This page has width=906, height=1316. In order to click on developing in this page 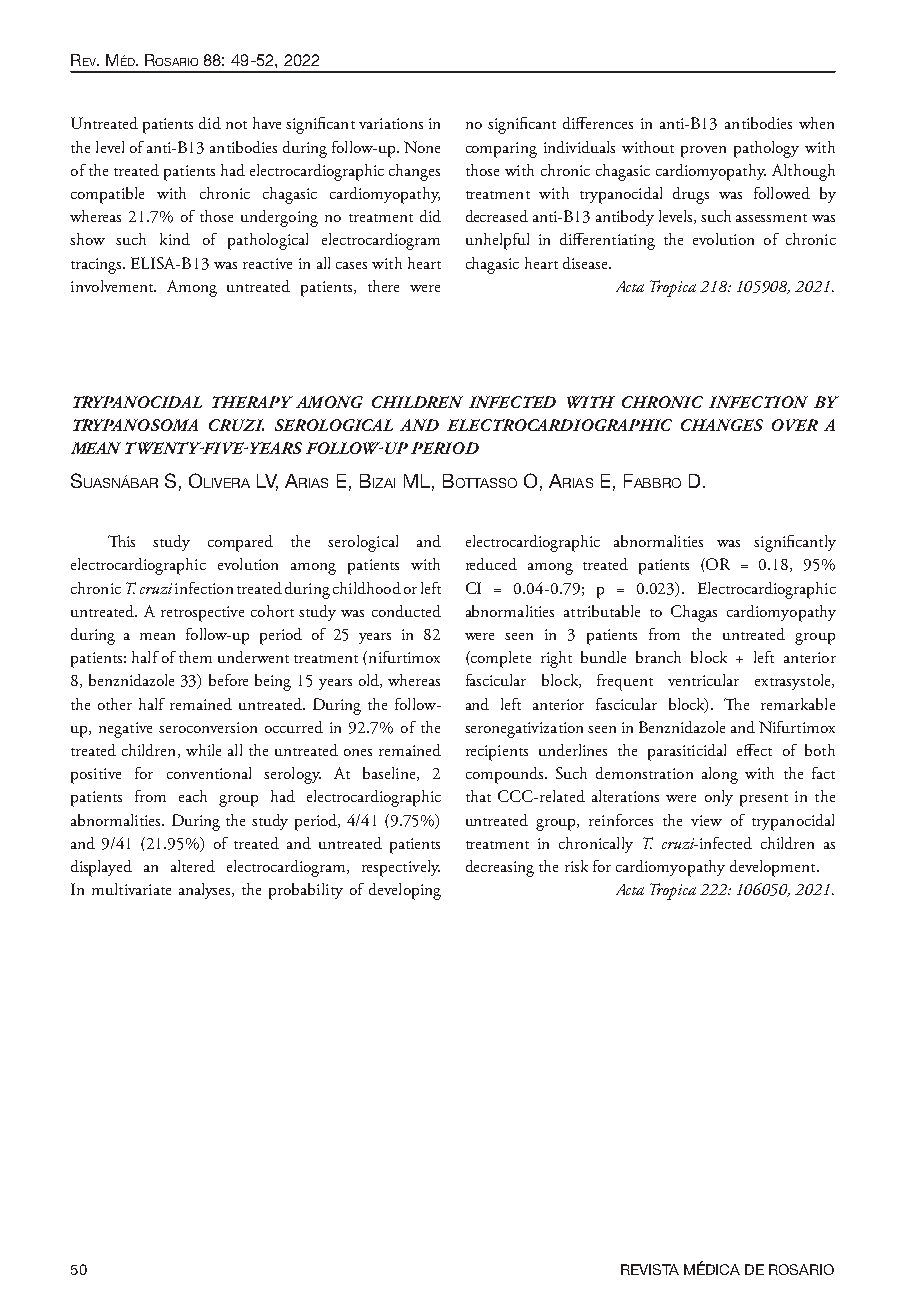, I will do `click(405, 891)`.
